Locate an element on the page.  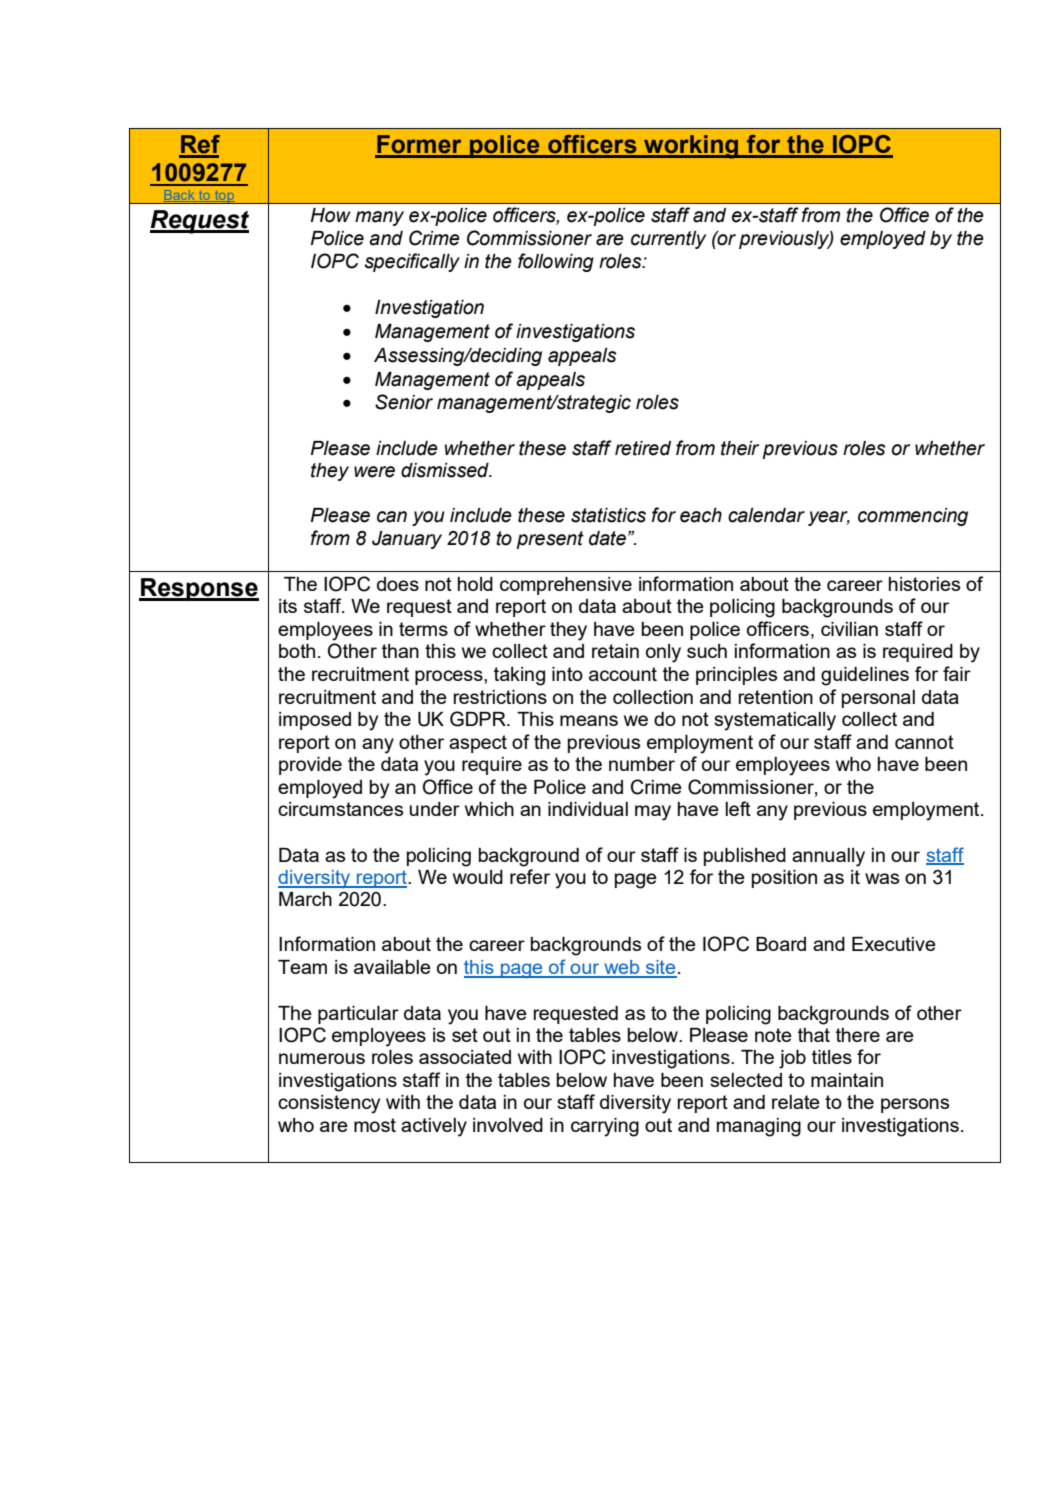
retain is located at coordinates (615, 651).
